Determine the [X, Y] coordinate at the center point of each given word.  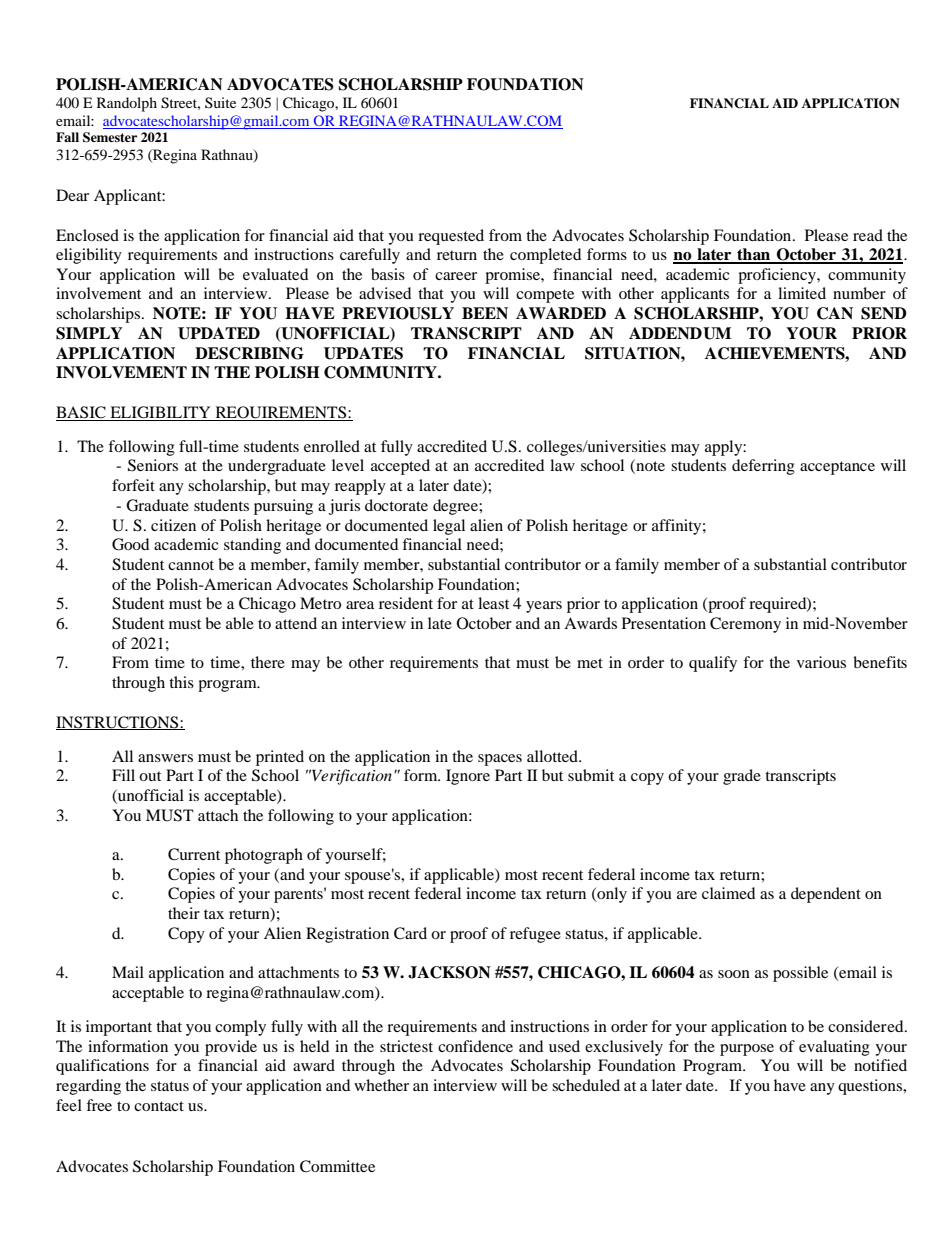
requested [451, 237]
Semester [110, 137]
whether [381, 1085]
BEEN [485, 313]
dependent [826, 895]
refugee [535, 935]
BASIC [81, 412]
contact [159, 1106]
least [493, 603]
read [868, 235]
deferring [763, 467]
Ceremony [745, 625]
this [181, 682]
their [184, 913]
